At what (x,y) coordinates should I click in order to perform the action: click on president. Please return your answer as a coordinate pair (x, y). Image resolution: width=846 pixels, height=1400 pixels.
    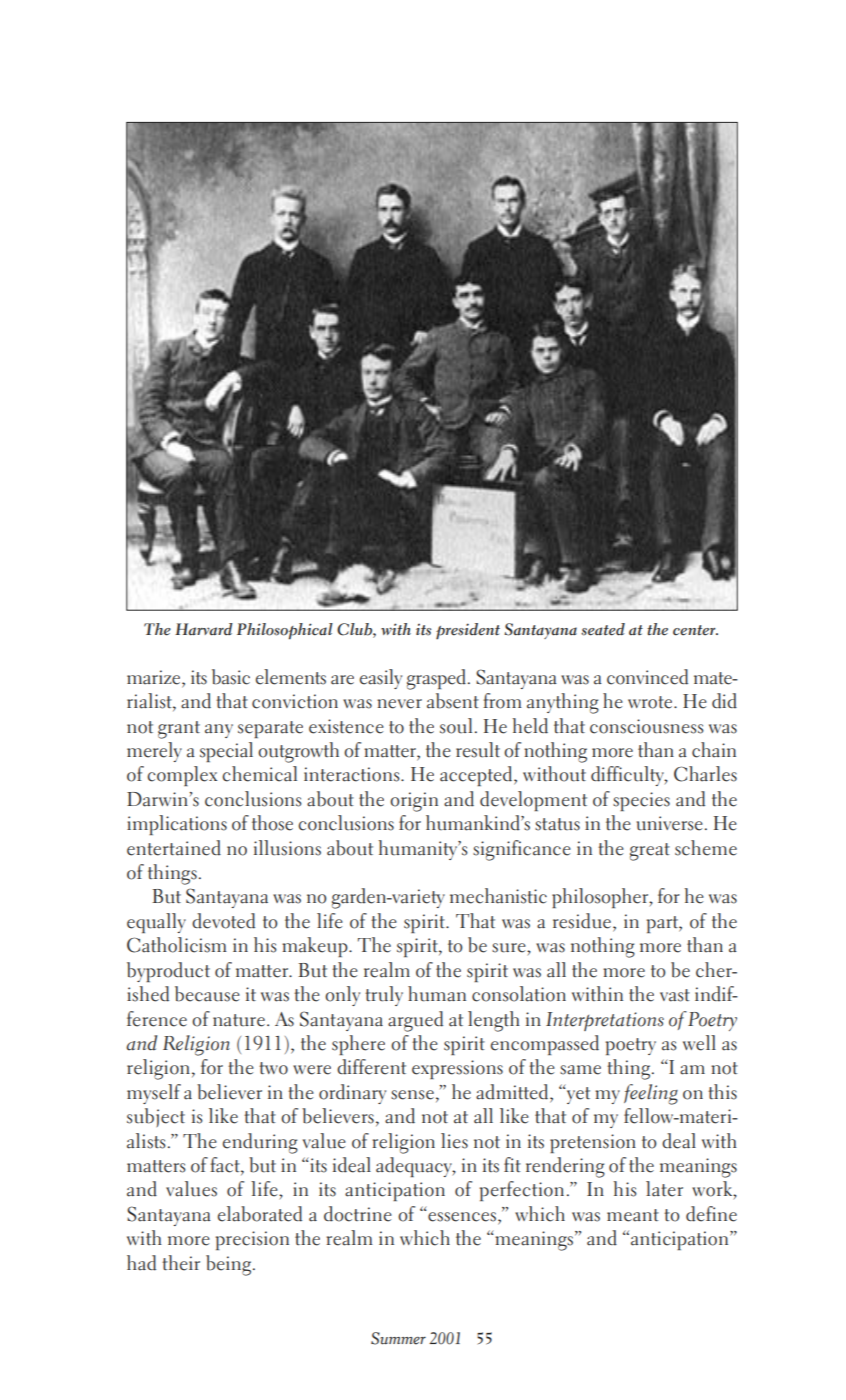
    Looking at the image, I should click on (468, 631).
